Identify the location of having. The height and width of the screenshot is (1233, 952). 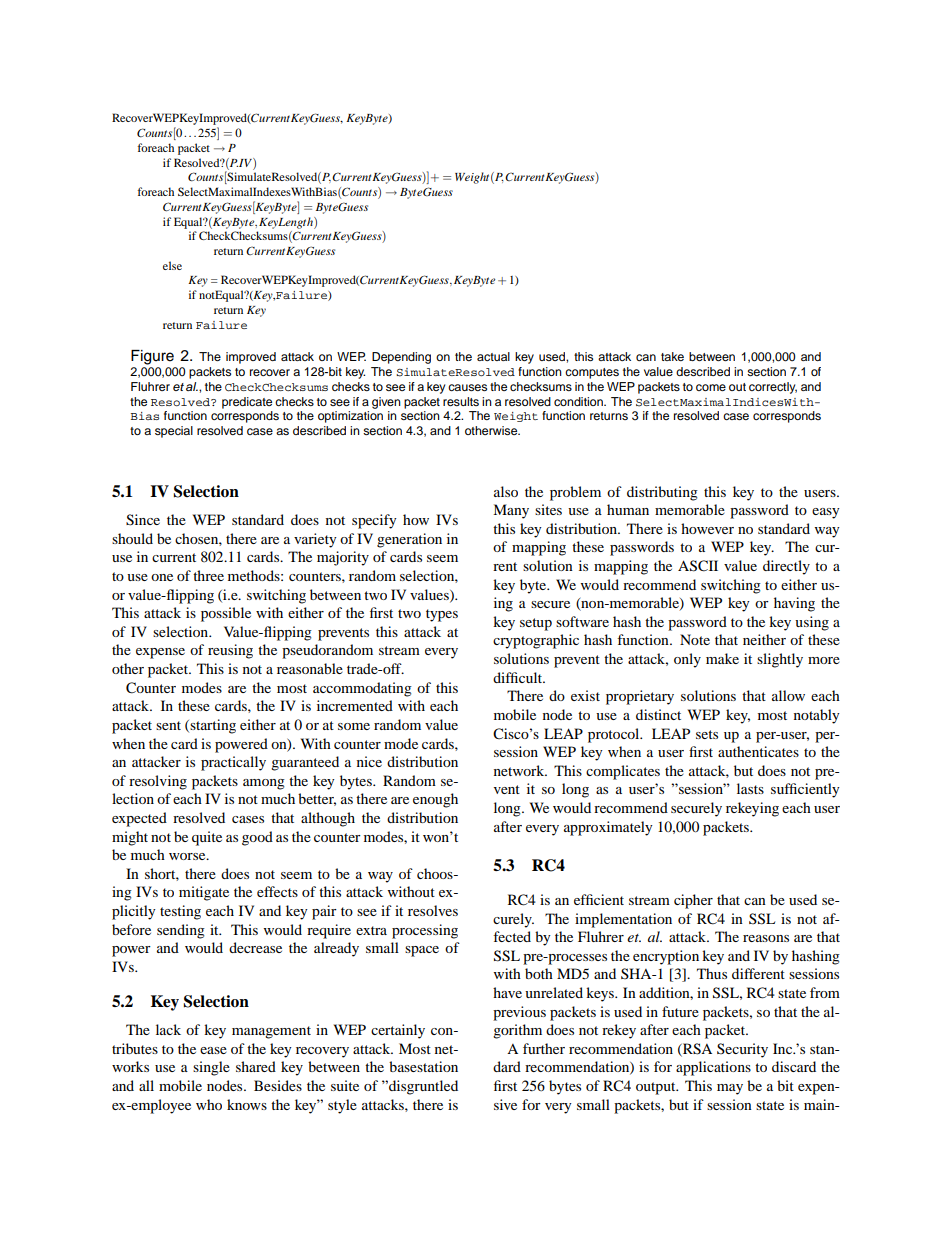
(794, 604).
